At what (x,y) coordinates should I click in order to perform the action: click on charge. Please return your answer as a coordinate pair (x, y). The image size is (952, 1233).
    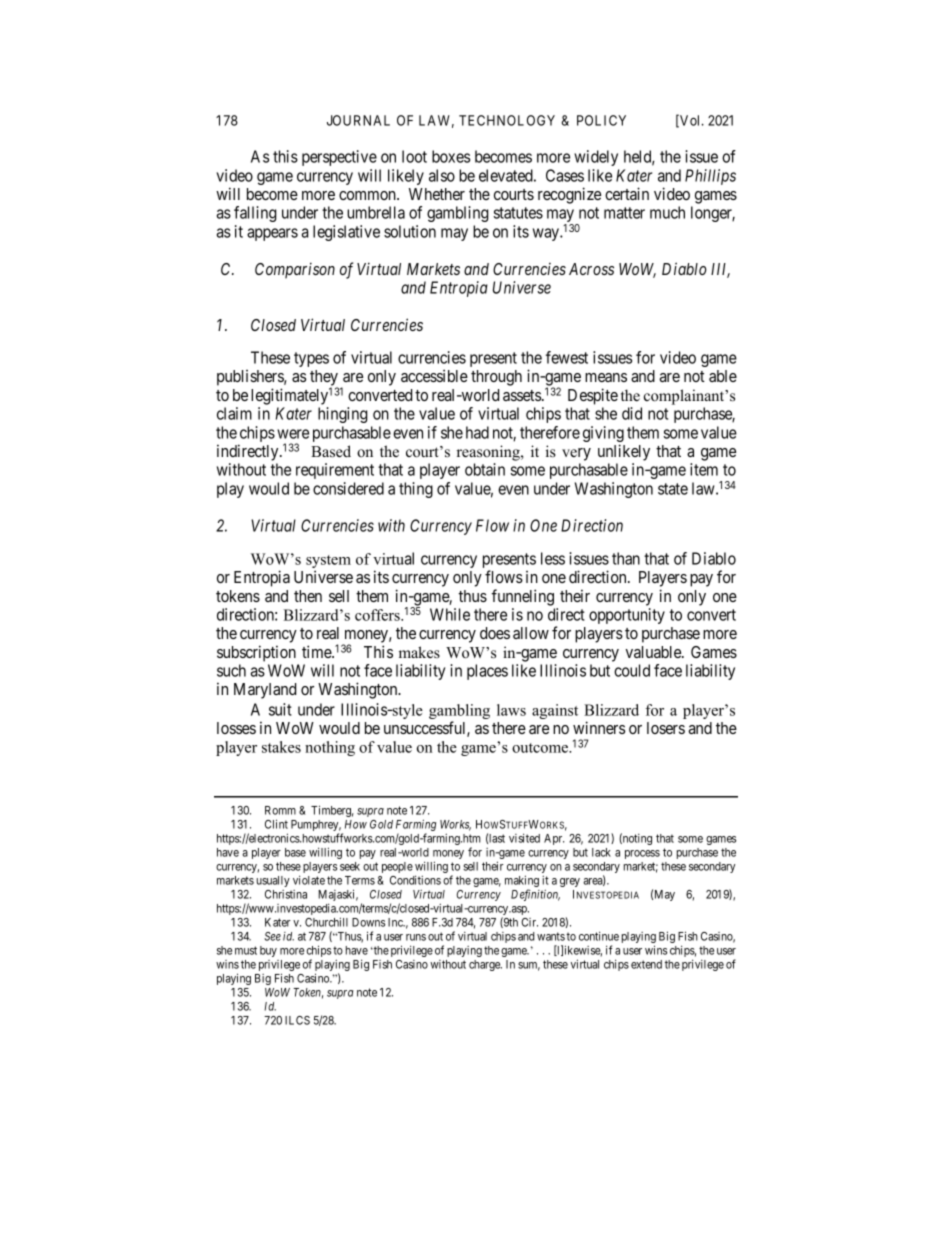
    Looking at the image, I should click on (485, 965).
